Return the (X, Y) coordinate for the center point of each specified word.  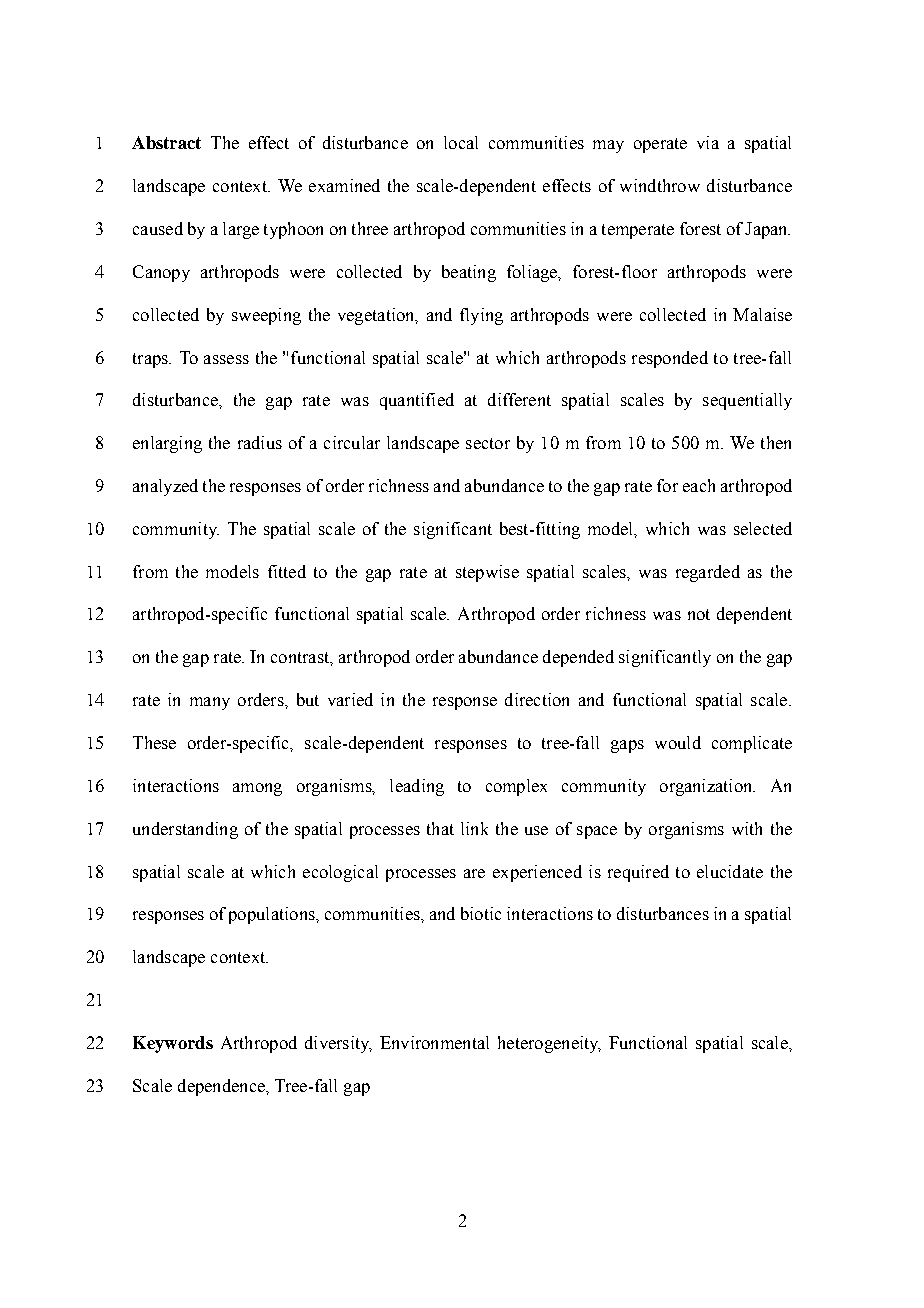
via (708, 142)
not (699, 614)
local (461, 142)
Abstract (166, 142)
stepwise (487, 573)
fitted (287, 571)
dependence (222, 1087)
